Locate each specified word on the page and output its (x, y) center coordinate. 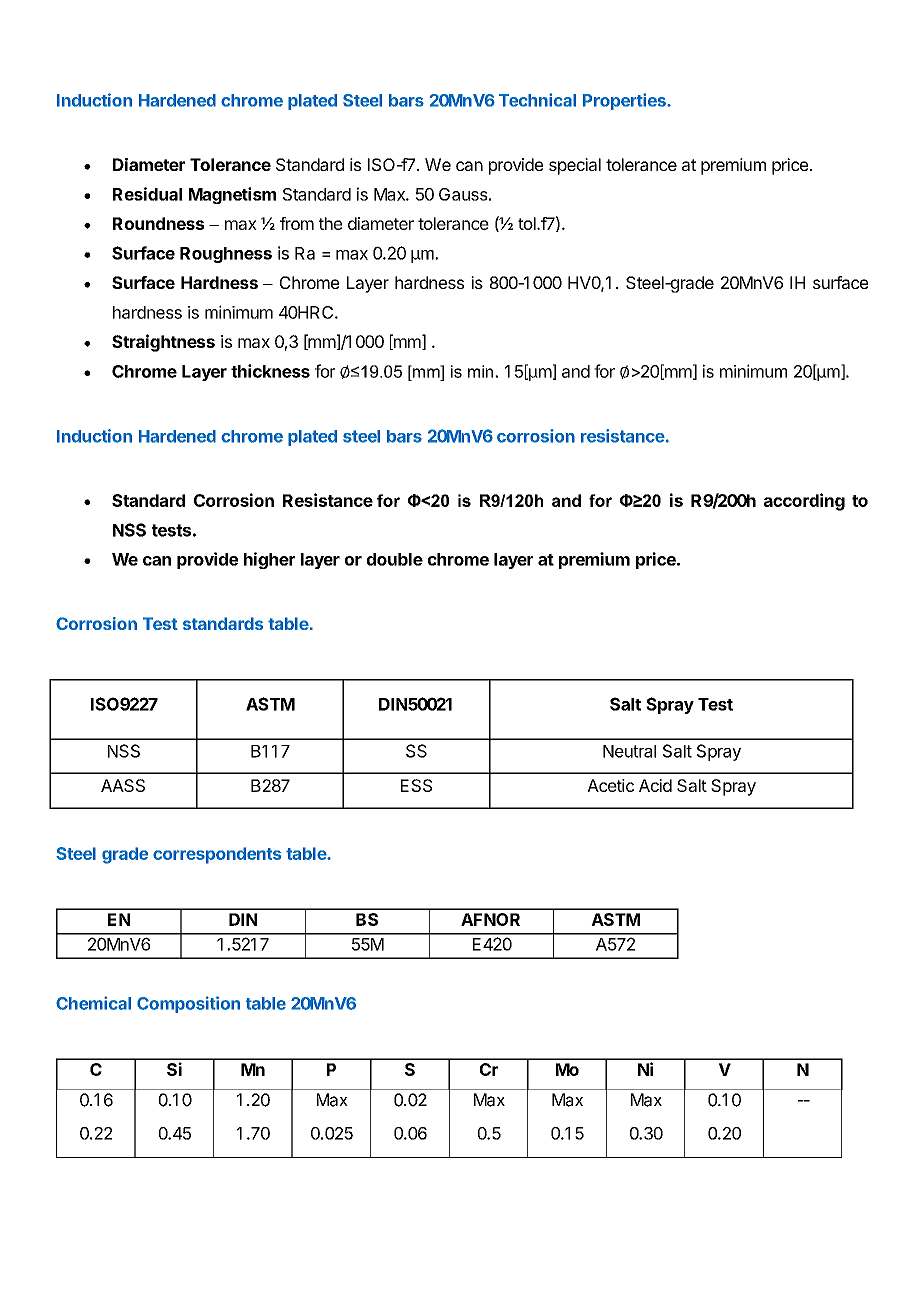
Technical (537, 100)
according (804, 502)
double (395, 559)
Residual (147, 194)
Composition (188, 1004)
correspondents (217, 855)
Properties (625, 101)
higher (269, 560)
